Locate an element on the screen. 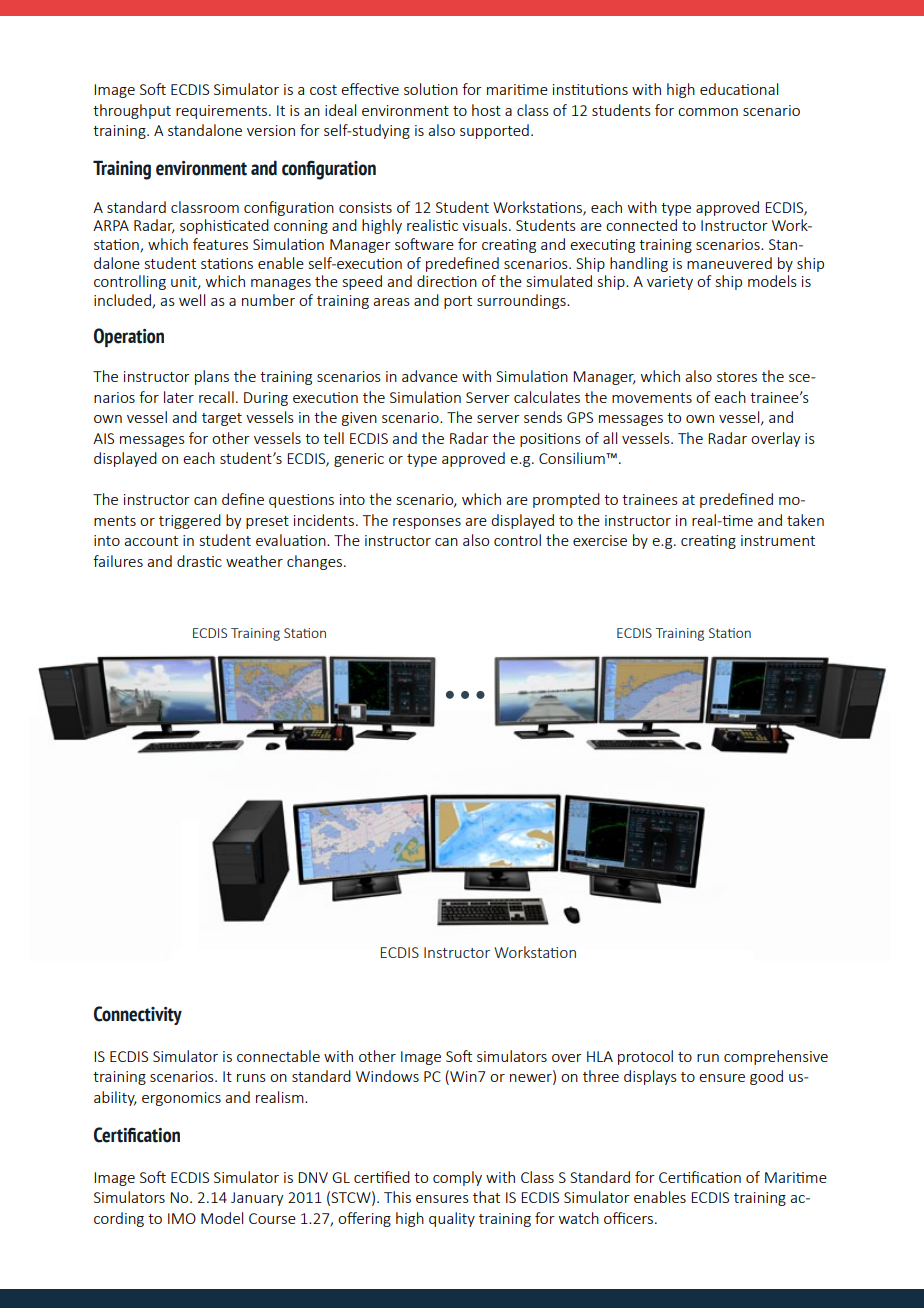 Image resolution: width=924 pixels, height=1308 pixels. triggered is located at coordinates (190, 521).
